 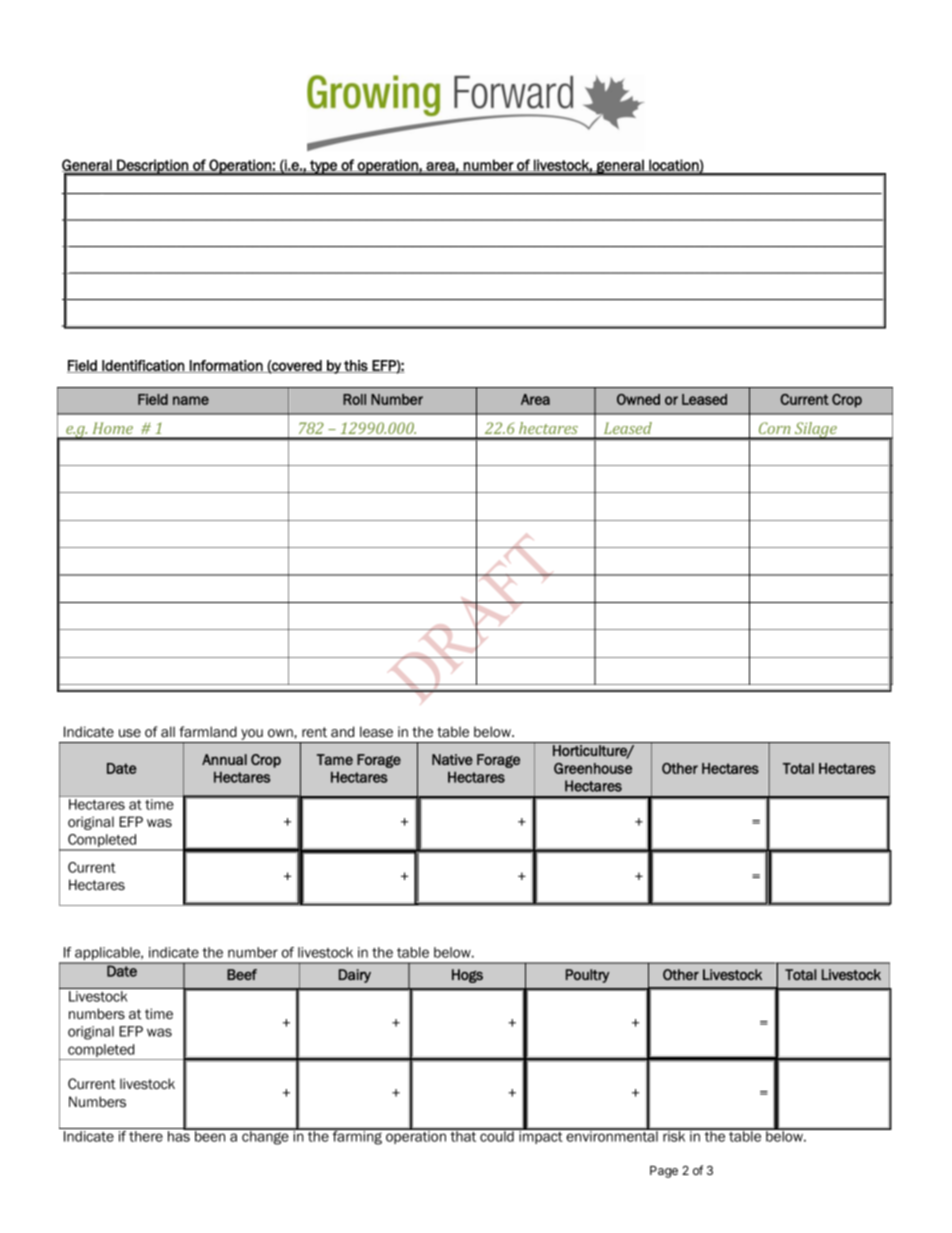 What do you see at coordinates (355, 976) in the screenshot?
I see `Dairy` at bounding box center [355, 976].
